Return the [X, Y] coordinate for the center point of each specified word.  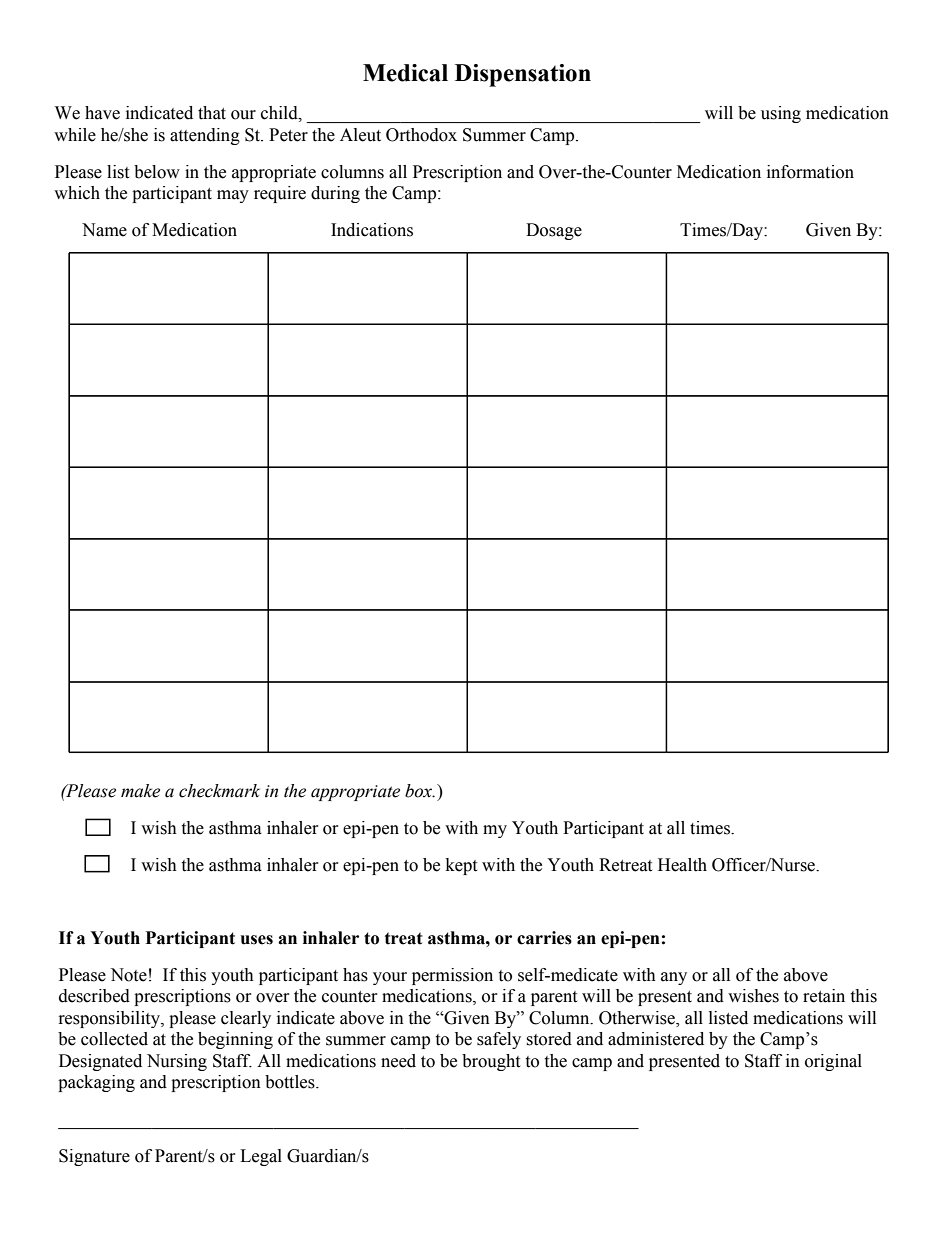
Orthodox [421, 135]
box [420, 791]
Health [682, 865]
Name [104, 230]
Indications [372, 230]
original [833, 1062]
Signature [94, 1157]
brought [491, 1062]
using [781, 114]
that [212, 113]
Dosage [554, 231]
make [140, 791]
